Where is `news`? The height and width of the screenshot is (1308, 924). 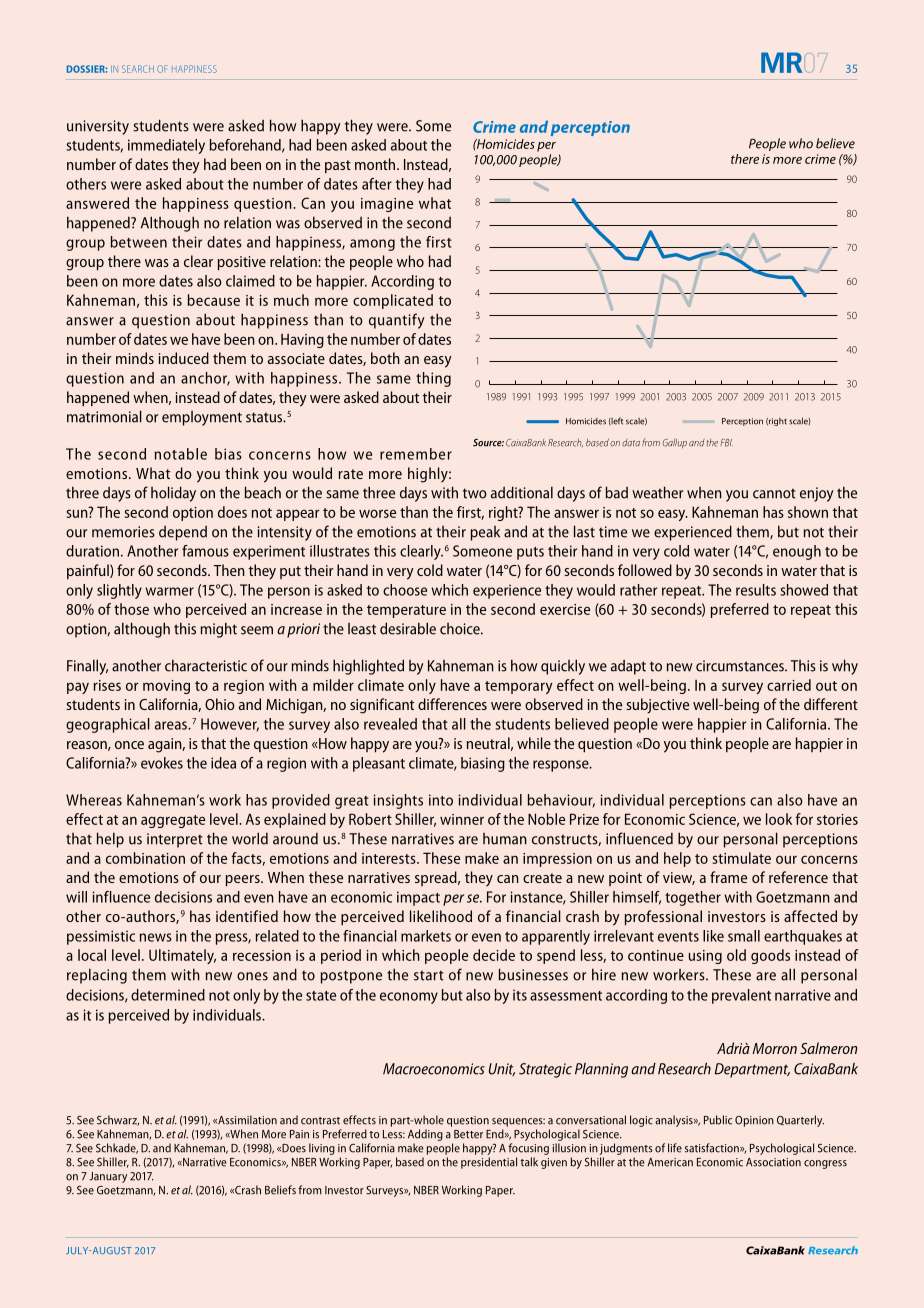 news is located at coordinates (156, 937).
